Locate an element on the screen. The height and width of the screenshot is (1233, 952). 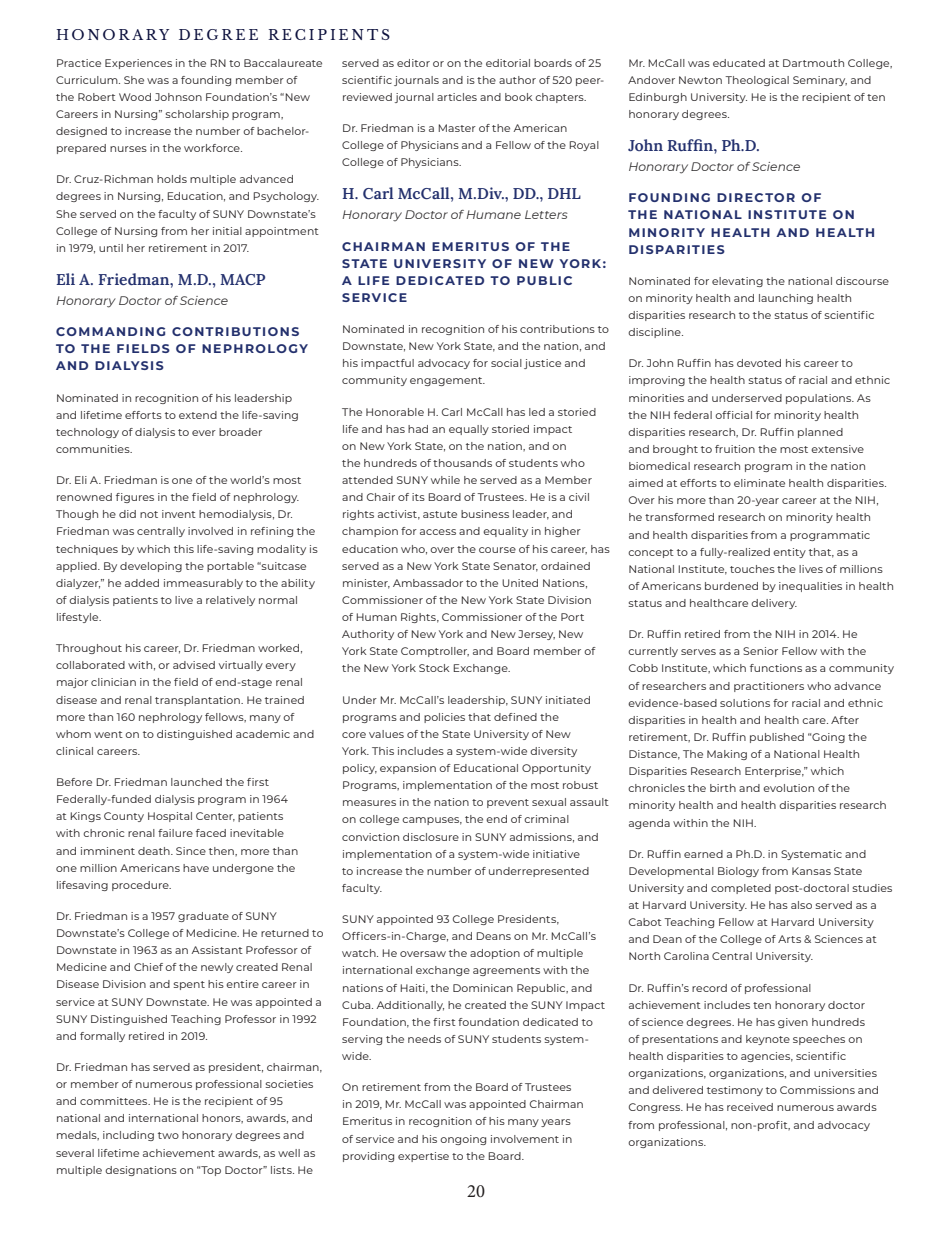
Senior is located at coordinates (760, 651).
